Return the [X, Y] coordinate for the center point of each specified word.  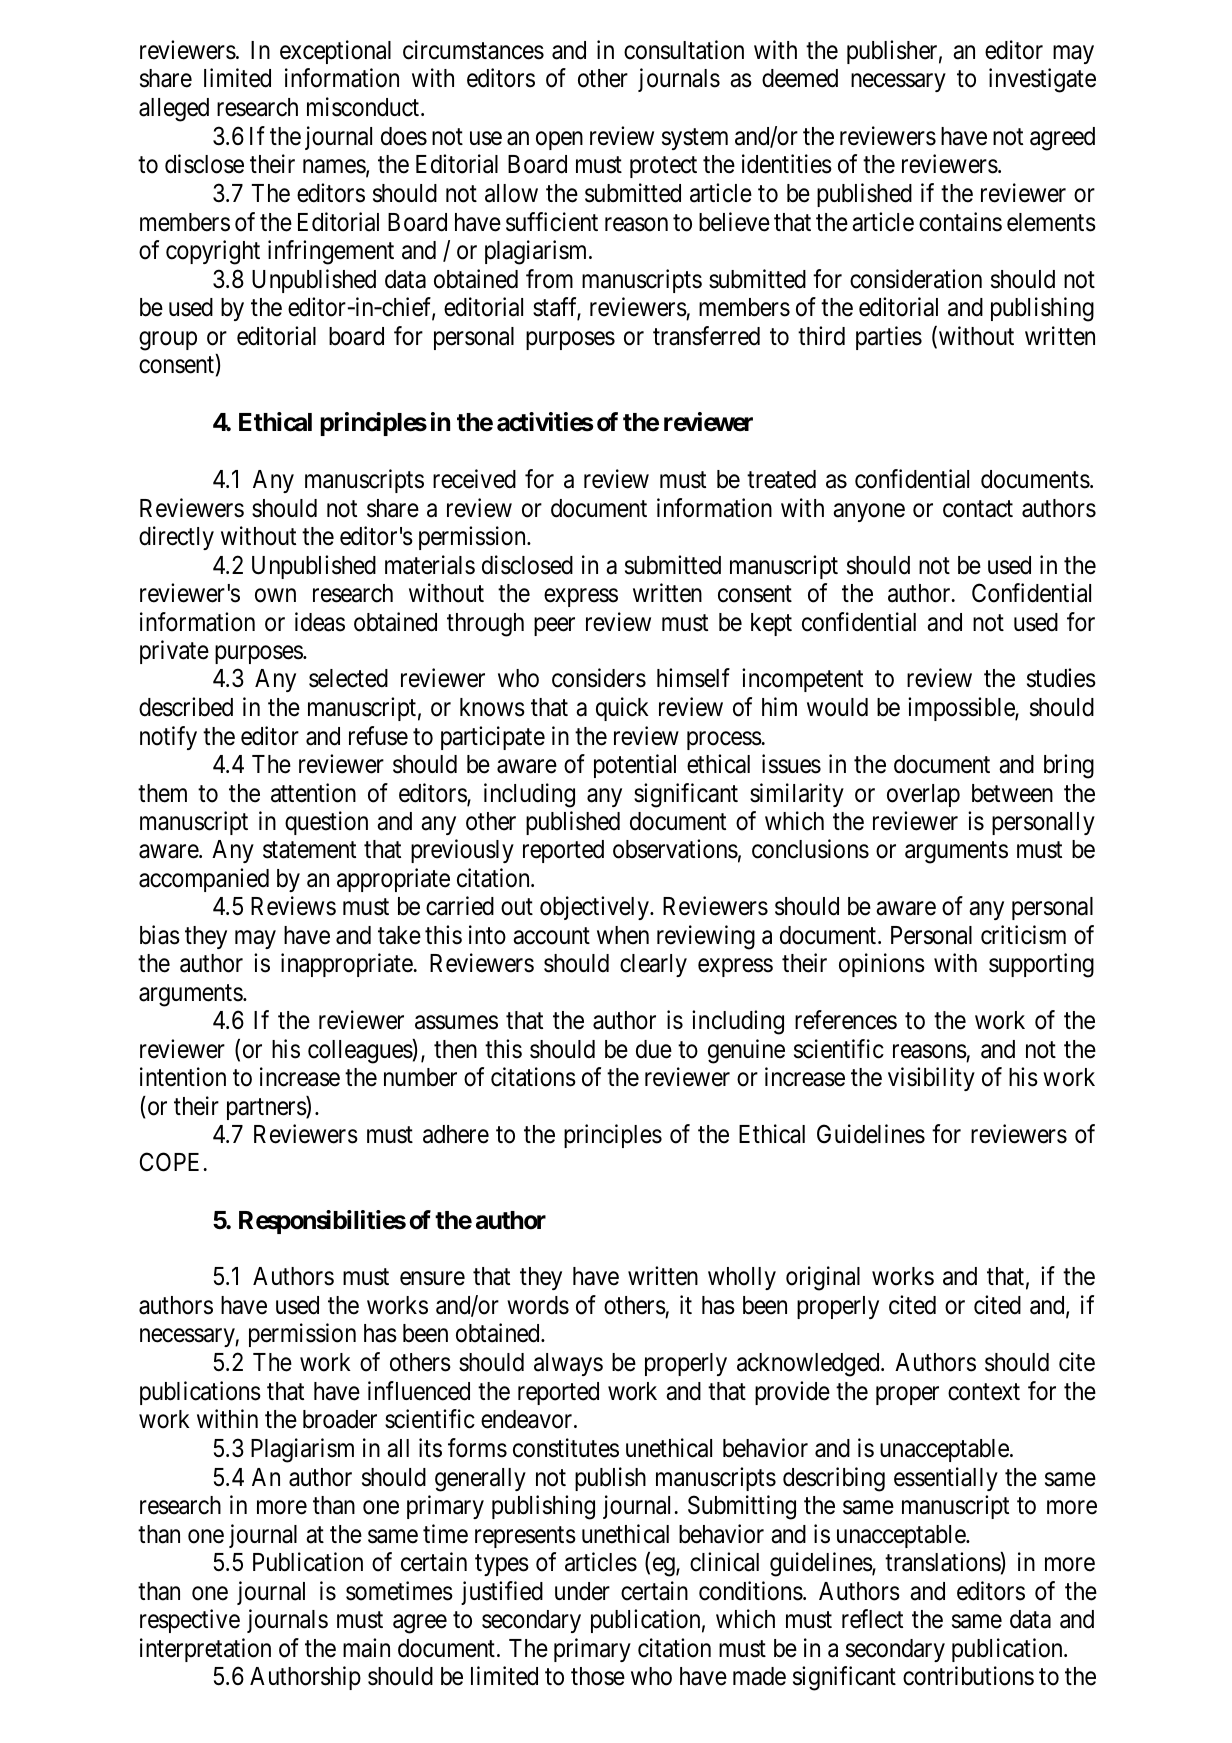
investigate [1042, 81]
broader [340, 1419]
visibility [931, 1079]
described [186, 707]
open [559, 140]
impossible [962, 709]
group [168, 341]
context [984, 1392]
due [654, 1049]
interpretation [205, 1650]
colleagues [360, 1051]
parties [889, 338]
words [538, 1305]
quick [622, 709]
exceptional [335, 52]
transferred [706, 336]
